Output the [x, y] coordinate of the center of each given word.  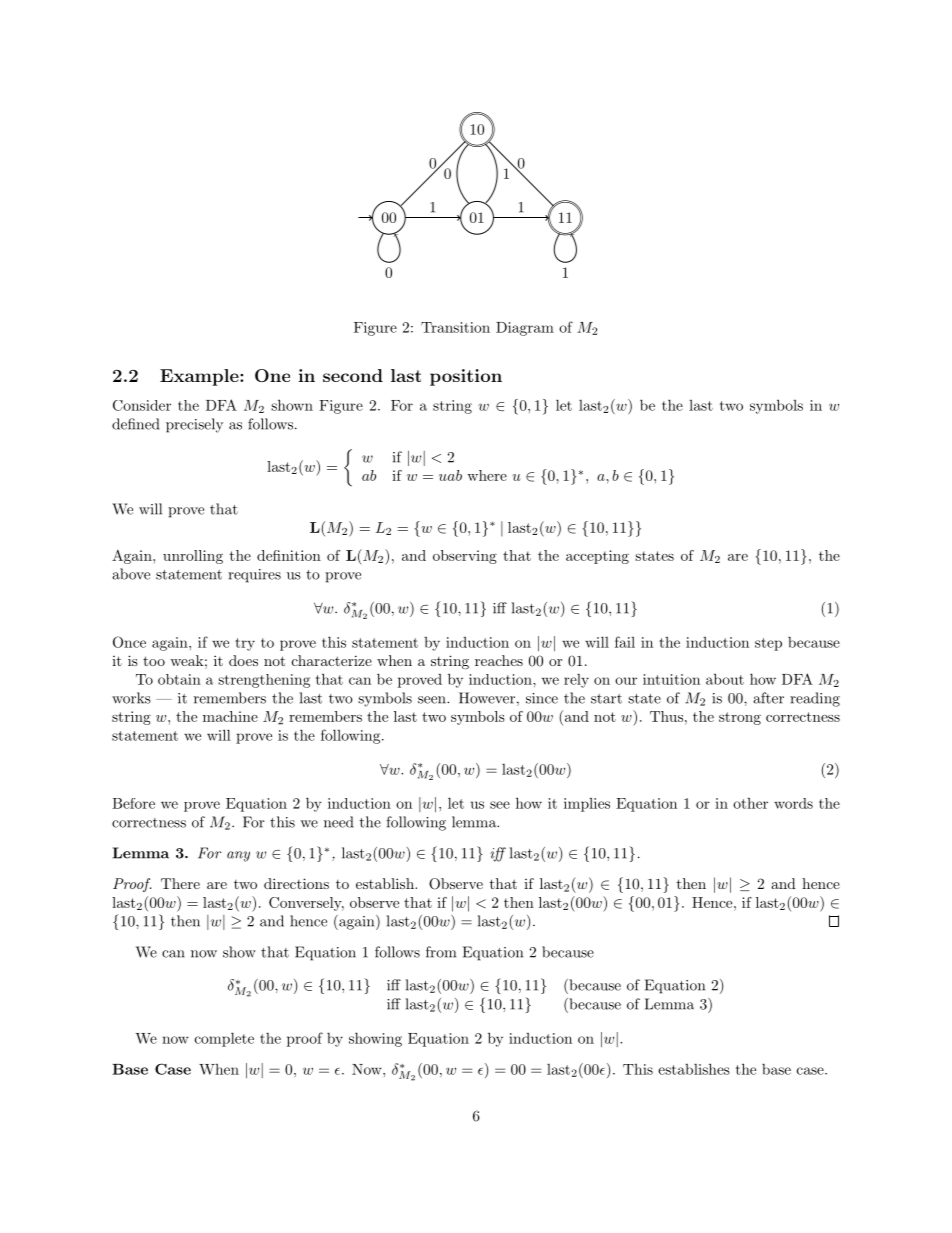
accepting [597, 557]
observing [465, 557]
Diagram [525, 329]
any [238, 856]
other [750, 803]
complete [224, 1039]
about [725, 679]
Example [200, 377]
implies [587, 805]
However [487, 698]
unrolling [193, 557]
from [441, 952]
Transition [455, 327]
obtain [179, 679]
